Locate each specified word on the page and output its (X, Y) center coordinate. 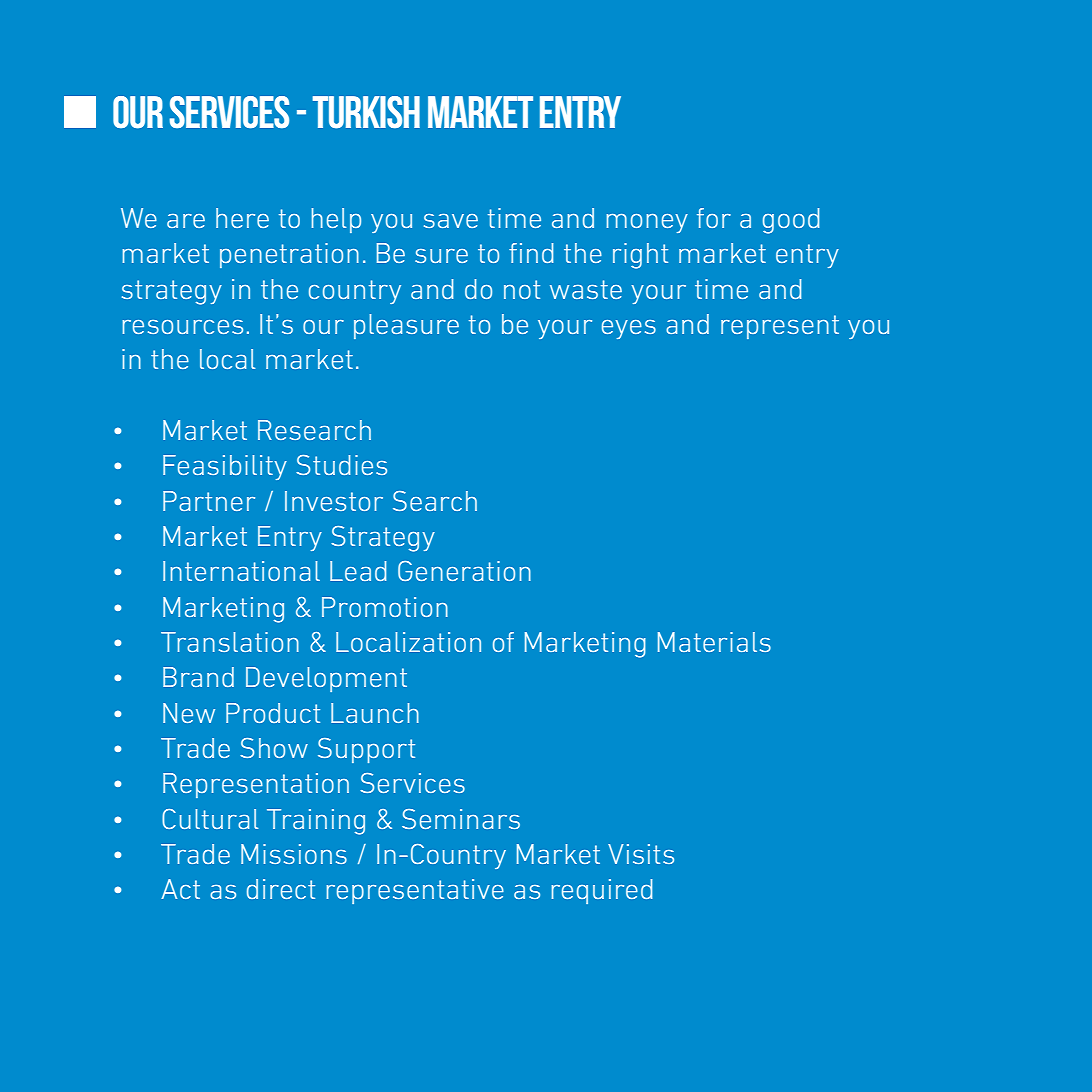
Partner (209, 501)
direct (281, 889)
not (522, 289)
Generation (464, 571)
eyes (629, 329)
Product (273, 713)
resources (183, 327)
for (714, 218)
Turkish (366, 112)
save (451, 220)
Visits (641, 854)
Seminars (461, 819)
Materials (714, 642)
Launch (375, 713)
